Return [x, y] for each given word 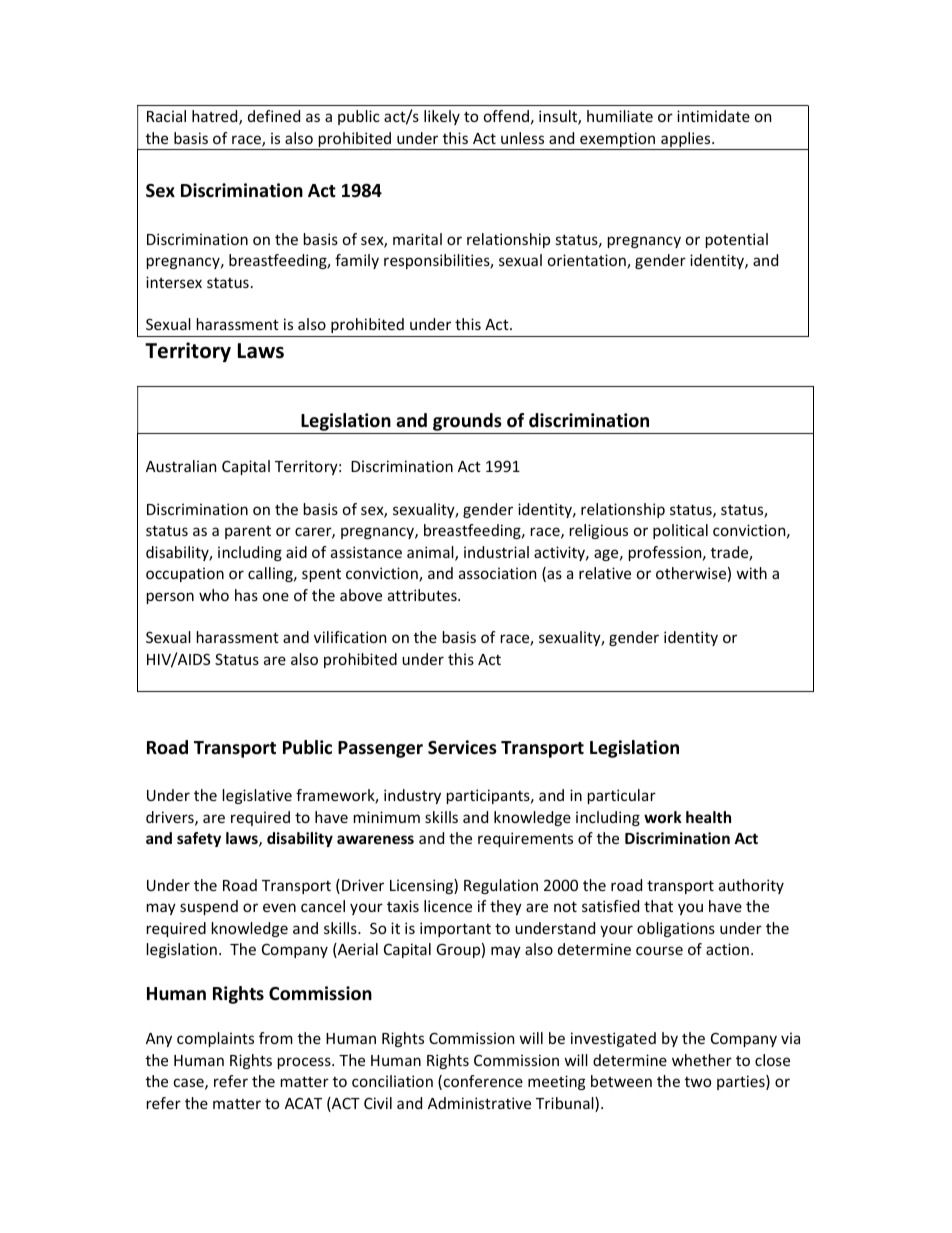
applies [686, 141]
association [497, 573]
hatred [216, 117]
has [246, 595]
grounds [467, 423]
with [752, 573]
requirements [525, 839]
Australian [181, 466]
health [708, 817]
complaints [215, 1039]
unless [522, 138]
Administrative [479, 1103]
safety [199, 839]
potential [737, 240]
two [698, 1082]
